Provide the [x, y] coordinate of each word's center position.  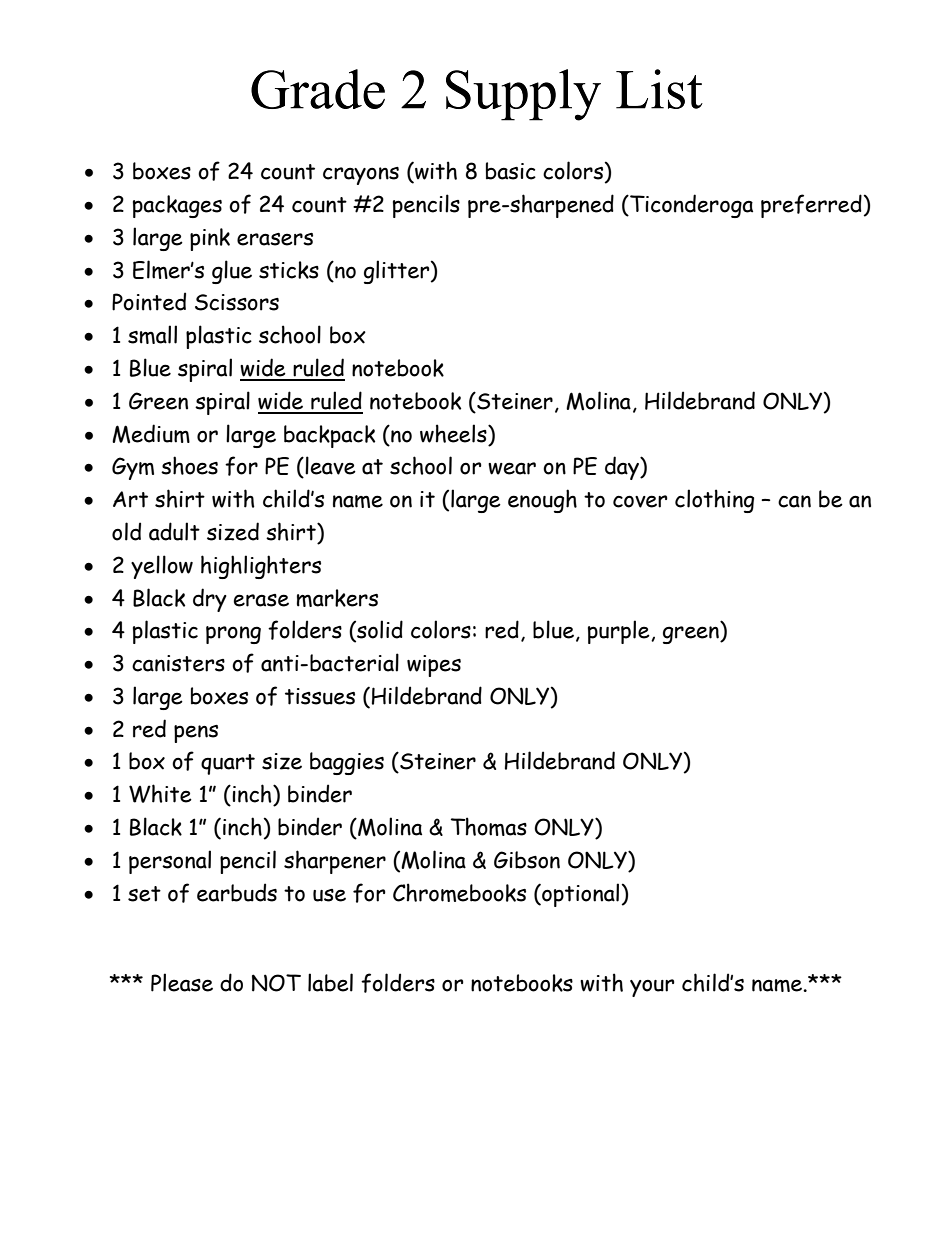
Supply [523, 95]
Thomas [489, 826]
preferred [811, 206]
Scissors [237, 302]
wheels [454, 433]
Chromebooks [459, 892]
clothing [714, 501]
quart [228, 764]
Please [182, 982]
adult [174, 531]
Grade [318, 89]
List [659, 89]
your [652, 988]
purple [620, 632]
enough [542, 501]
